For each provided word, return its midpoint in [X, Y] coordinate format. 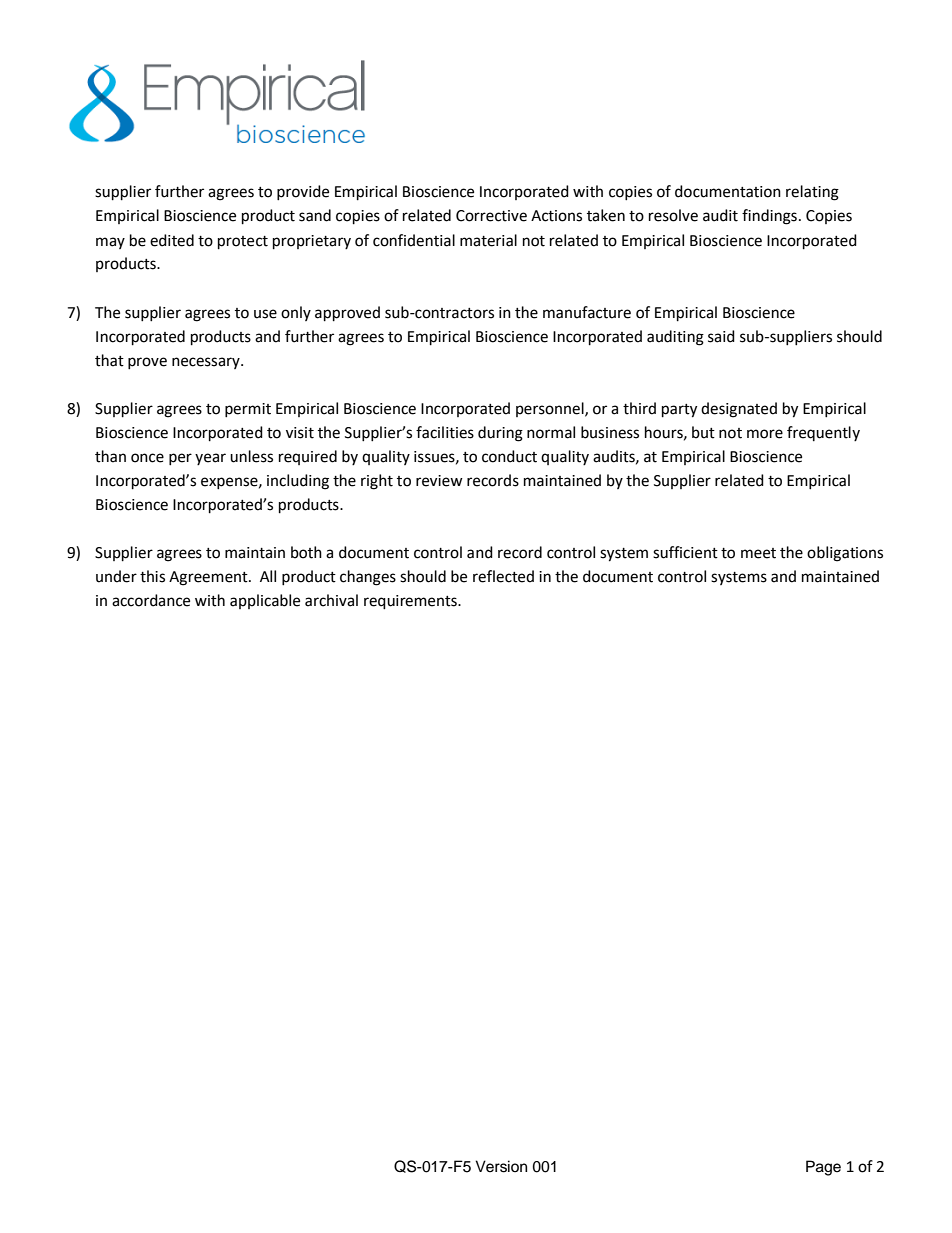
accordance [151, 600]
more [765, 434]
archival [331, 600]
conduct [509, 456]
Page [823, 1168]
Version [501, 1166]
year [210, 459]
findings [769, 217]
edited [172, 240]
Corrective [491, 216]
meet [758, 553]
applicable [265, 601]
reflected [503, 576]
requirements [411, 602]
